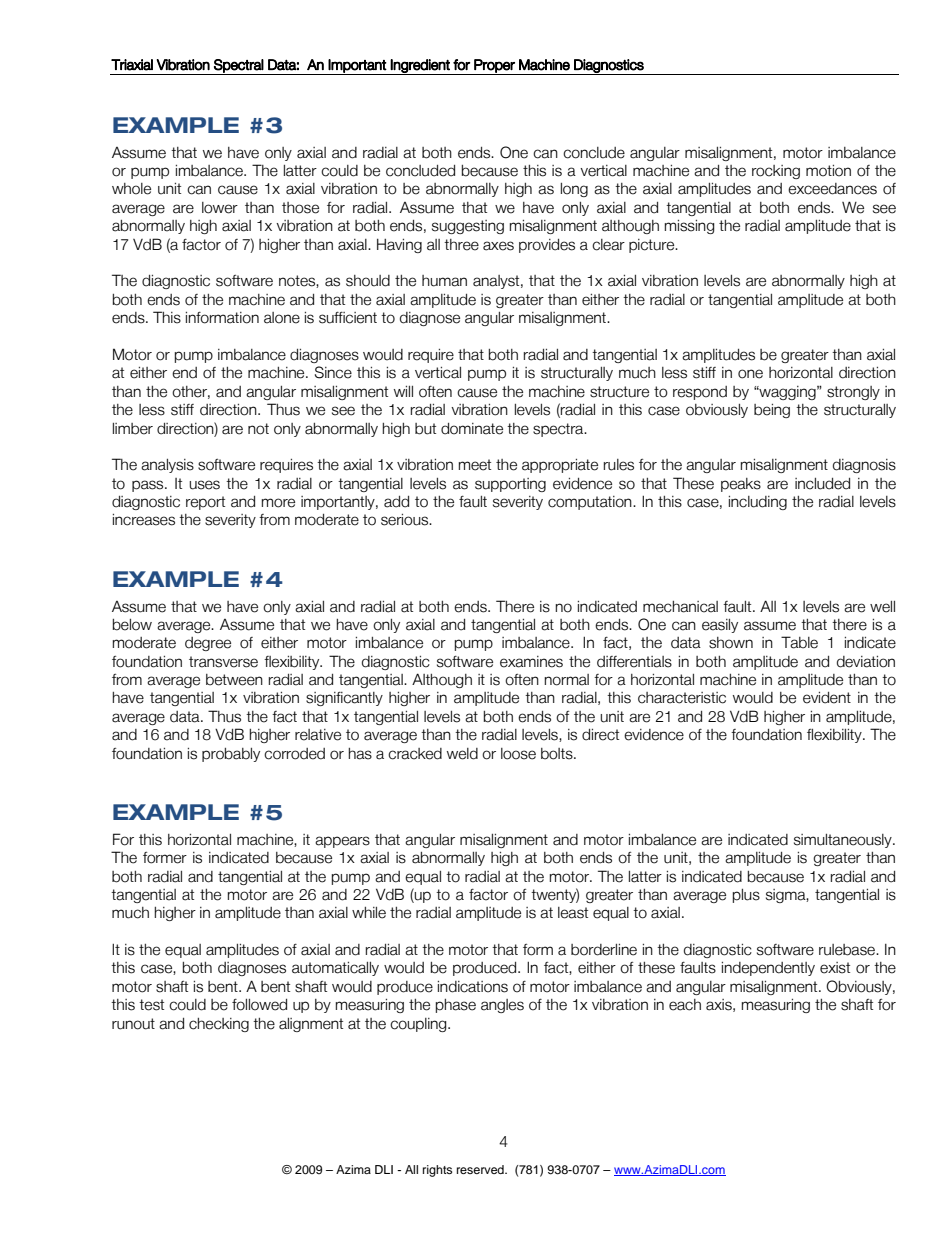  I want to click on Table, so click(799, 642).
